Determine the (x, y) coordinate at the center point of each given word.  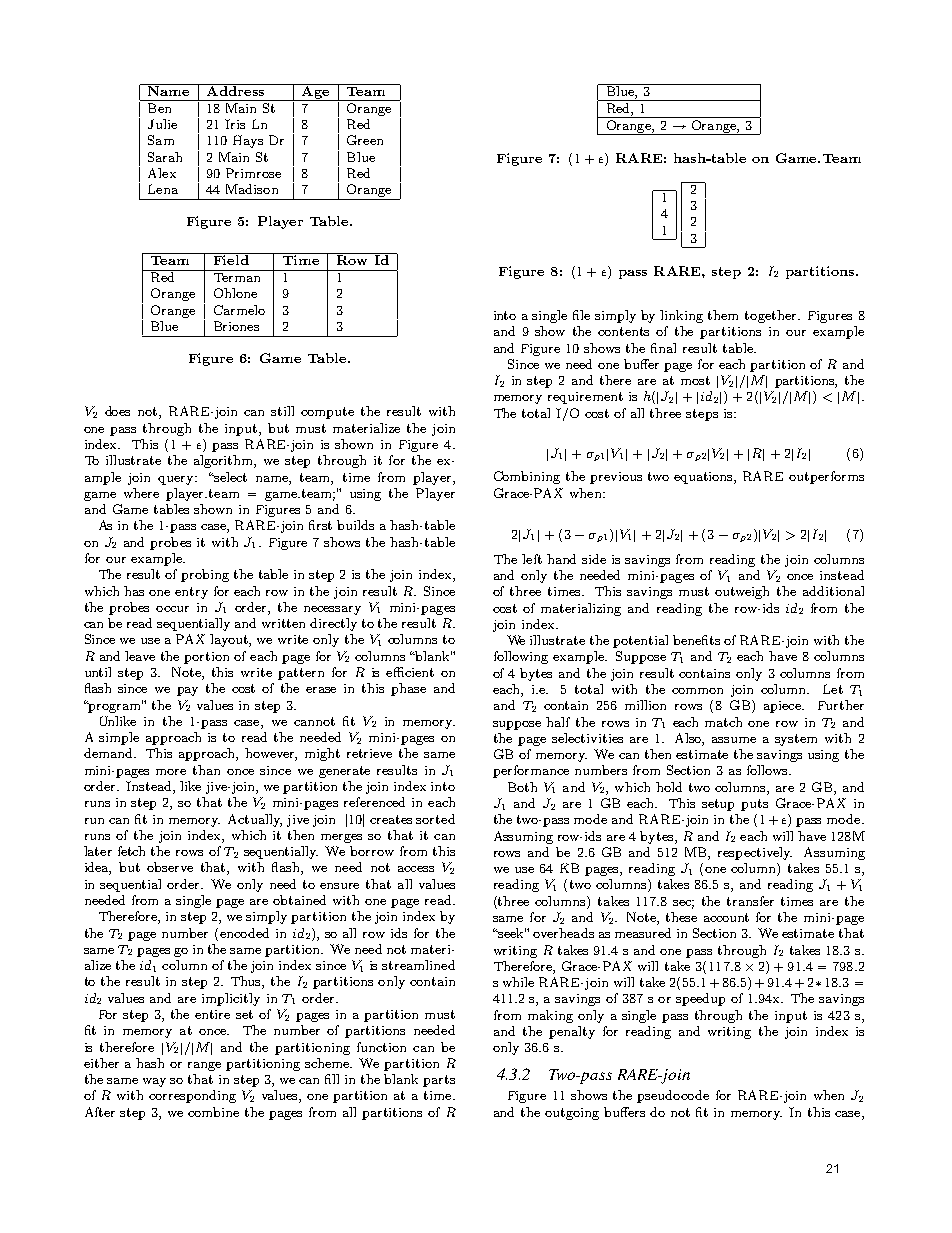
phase (408, 689)
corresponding (192, 1096)
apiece (783, 707)
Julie (162, 124)
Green (365, 140)
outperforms (826, 477)
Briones (236, 326)
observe (170, 867)
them (723, 315)
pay (187, 691)
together (772, 316)
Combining (527, 477)
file (581, 315)
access (416, 869)
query (177, 480)
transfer (750, 901)
